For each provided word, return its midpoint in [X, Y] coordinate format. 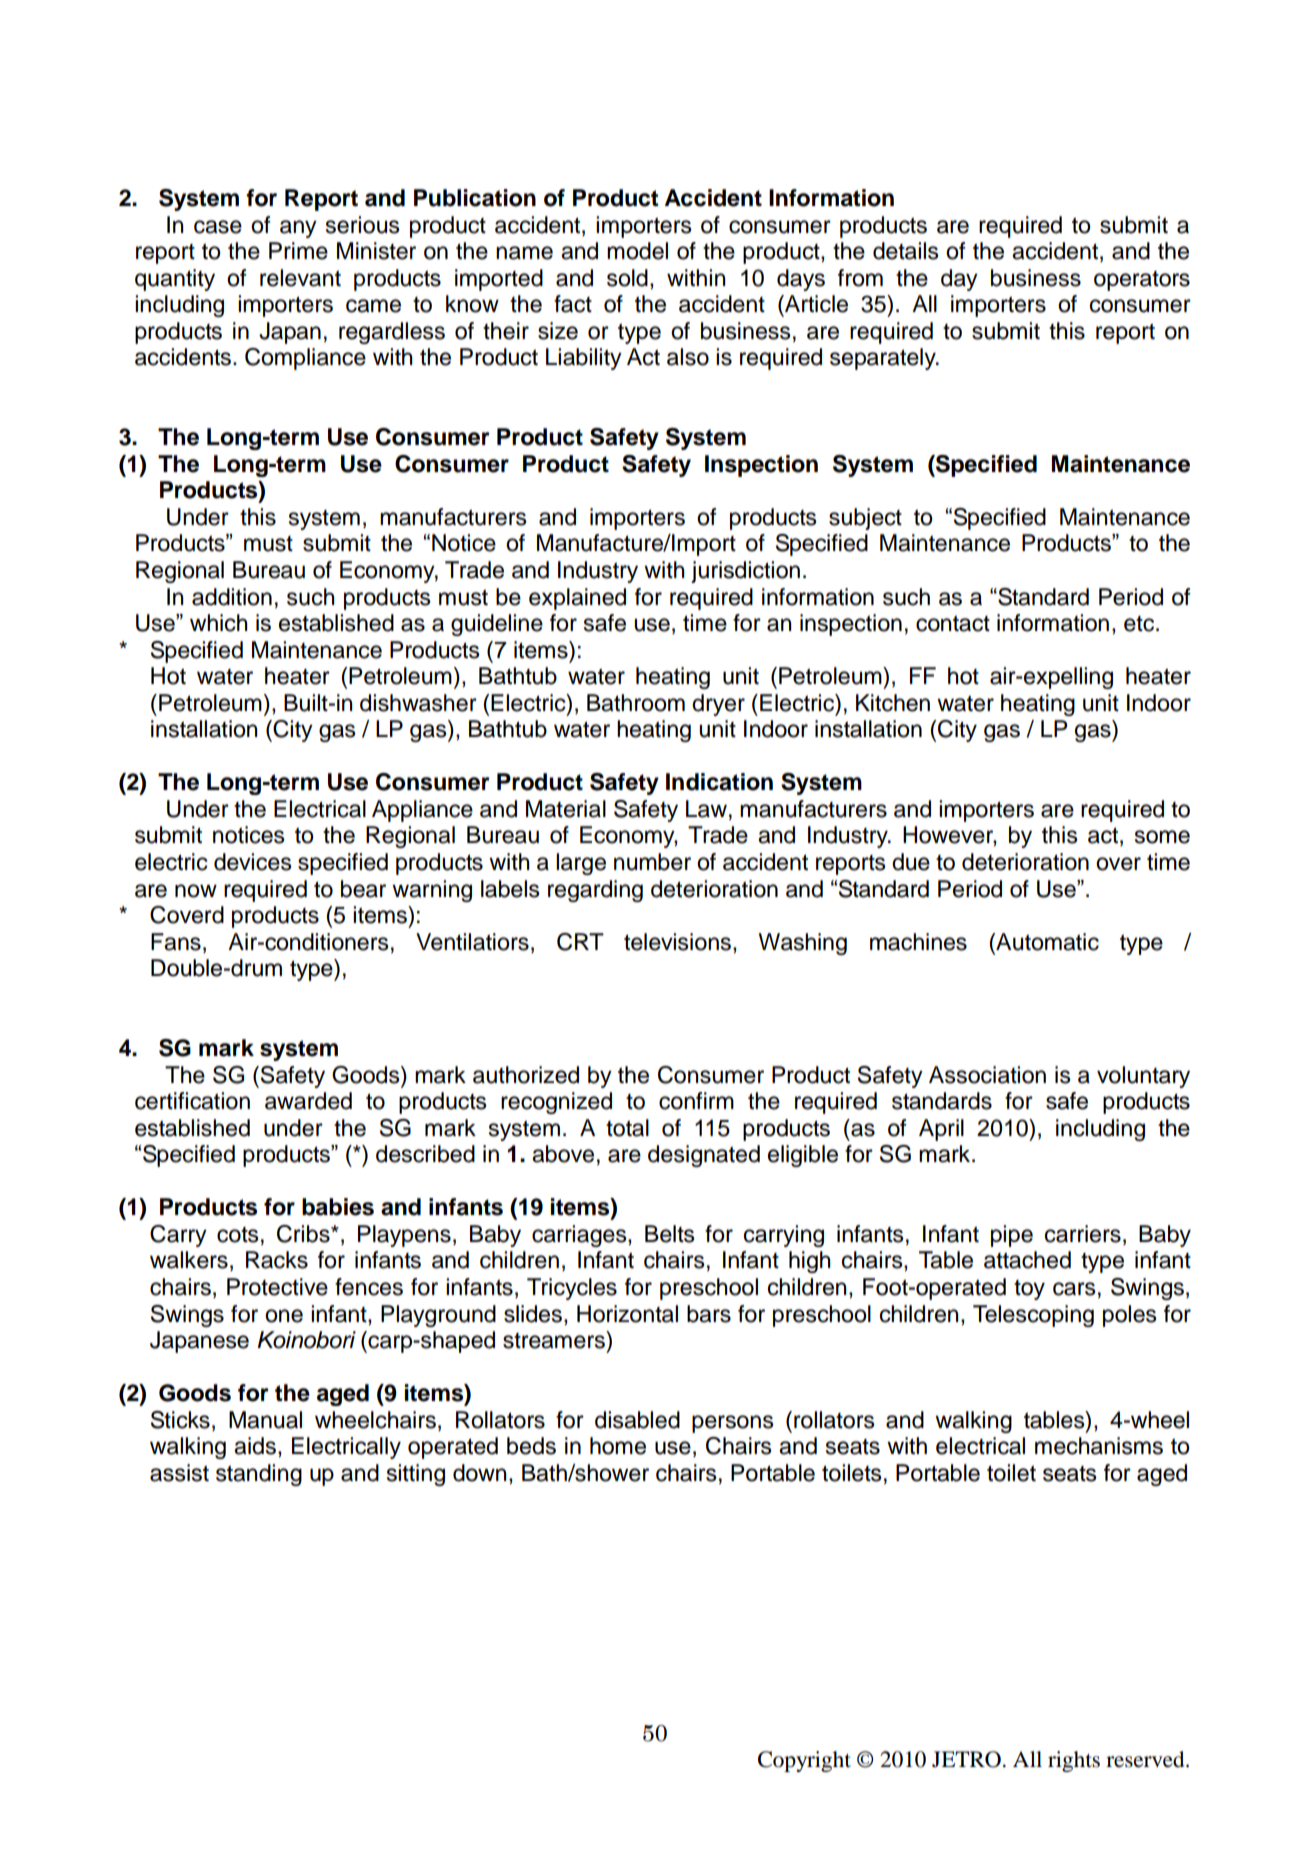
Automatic [1046, 942]
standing [259, 1475]
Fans [176, 942]
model [637, 251]
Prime [298, 251]
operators [1142, 281]
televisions [677, 942]
